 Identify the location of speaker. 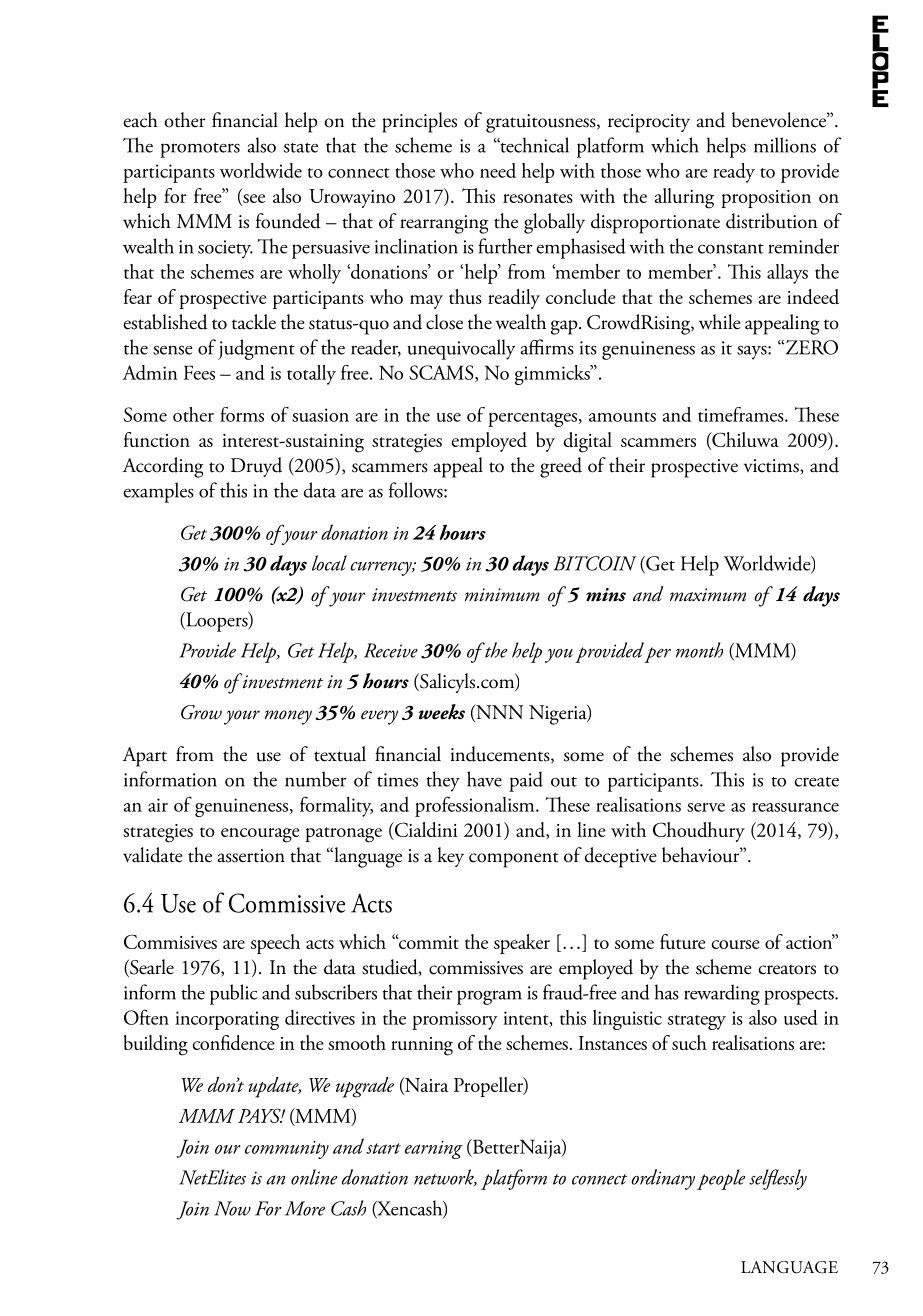
(522, 944).
